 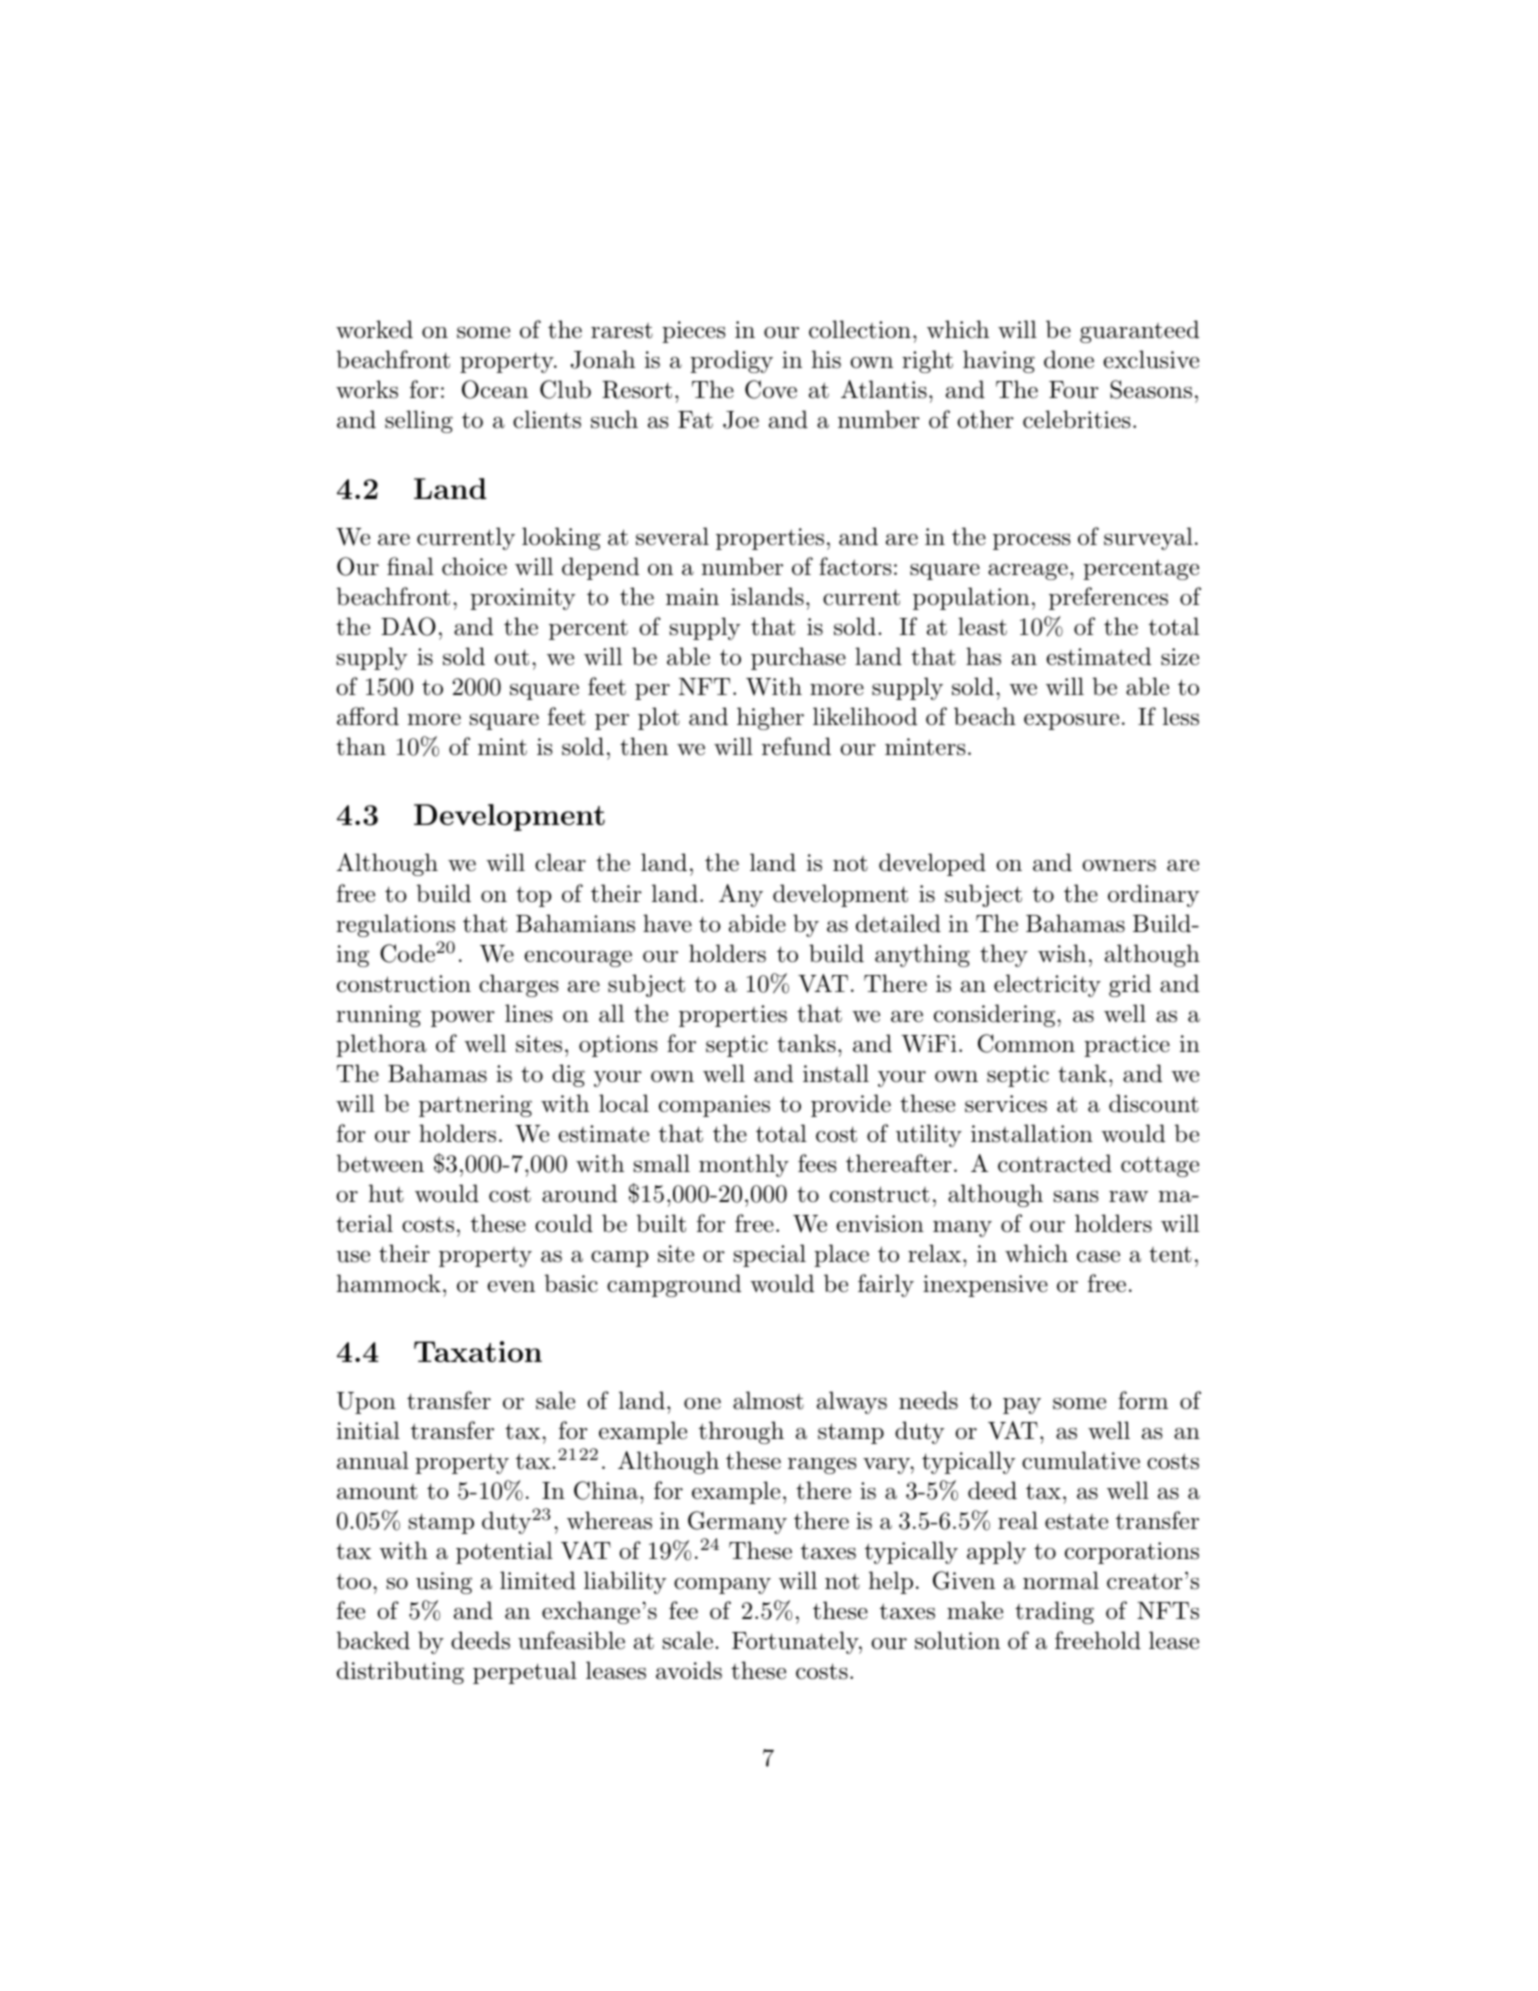 I want to click on trading, so click(x=1054, y=1612).
